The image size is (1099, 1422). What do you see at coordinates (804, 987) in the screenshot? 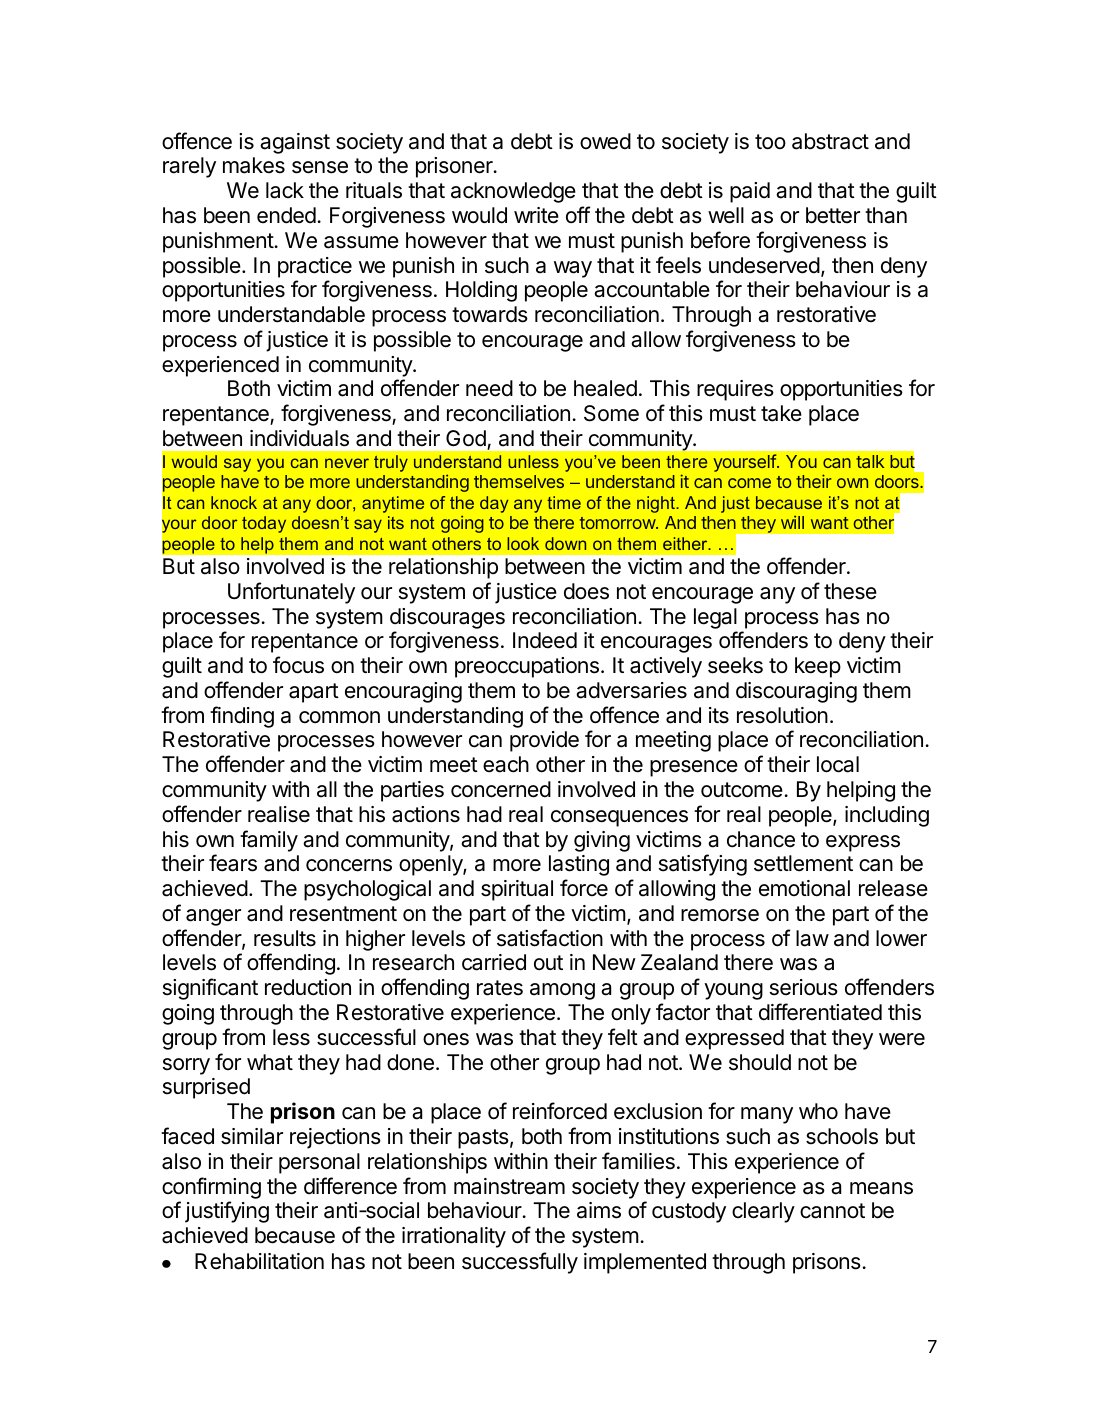
I see `serious` at bounding box center [804, 987].
